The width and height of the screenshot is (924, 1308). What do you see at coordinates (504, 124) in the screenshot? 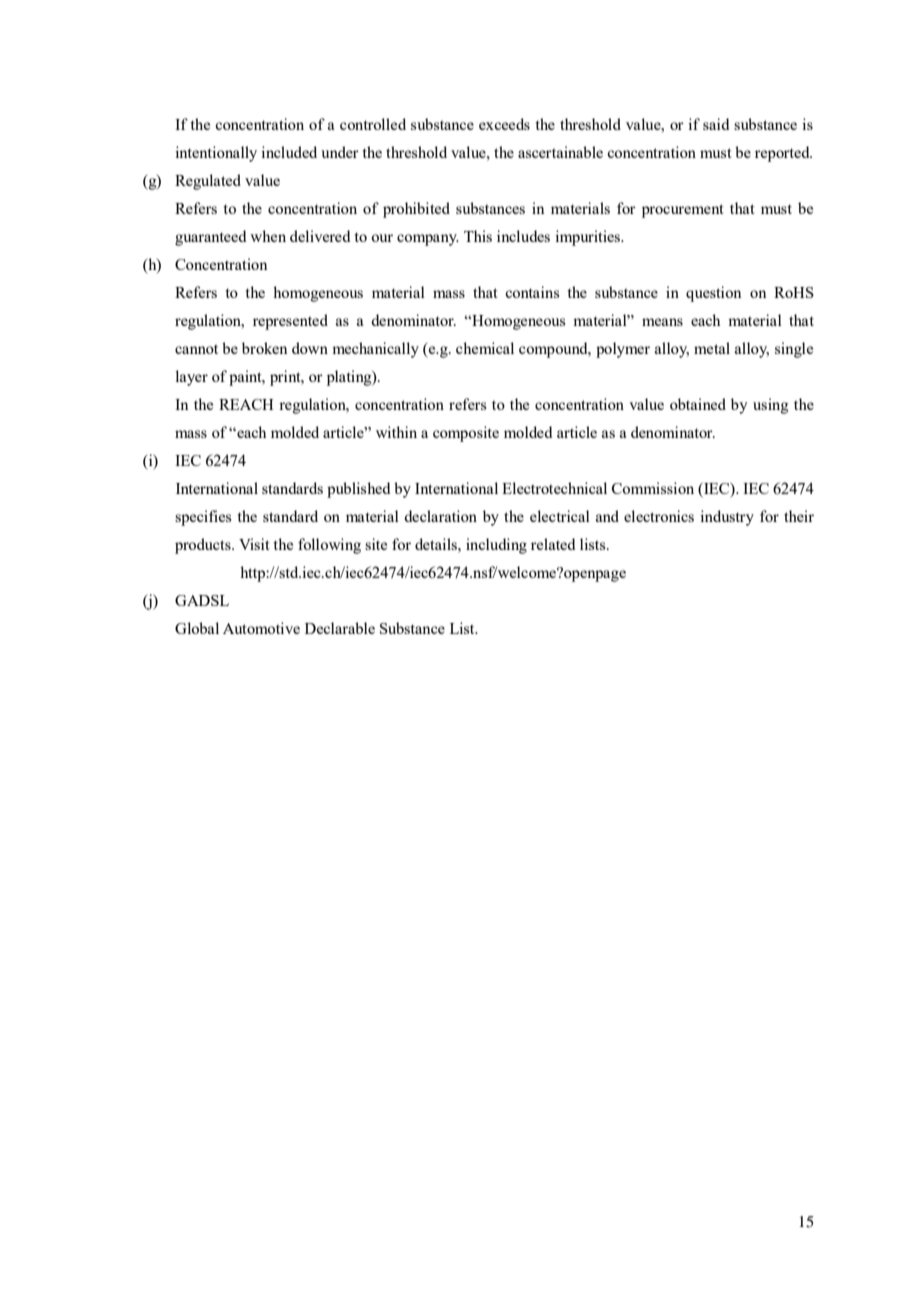
I see `exceeds` at bounding box center [504, 124].
